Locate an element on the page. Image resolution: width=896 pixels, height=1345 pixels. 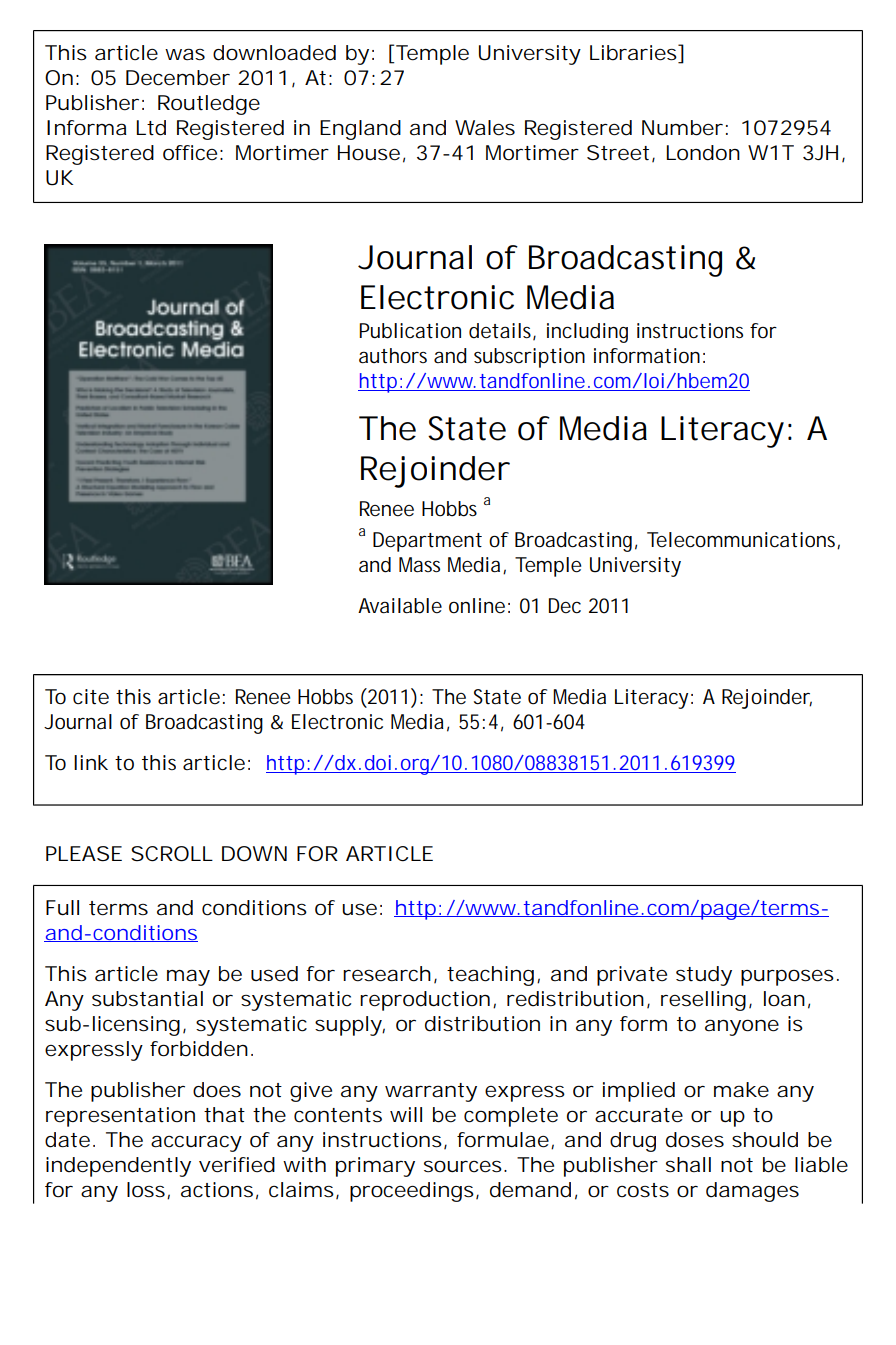
Available is located at coordinates (400, 606).
